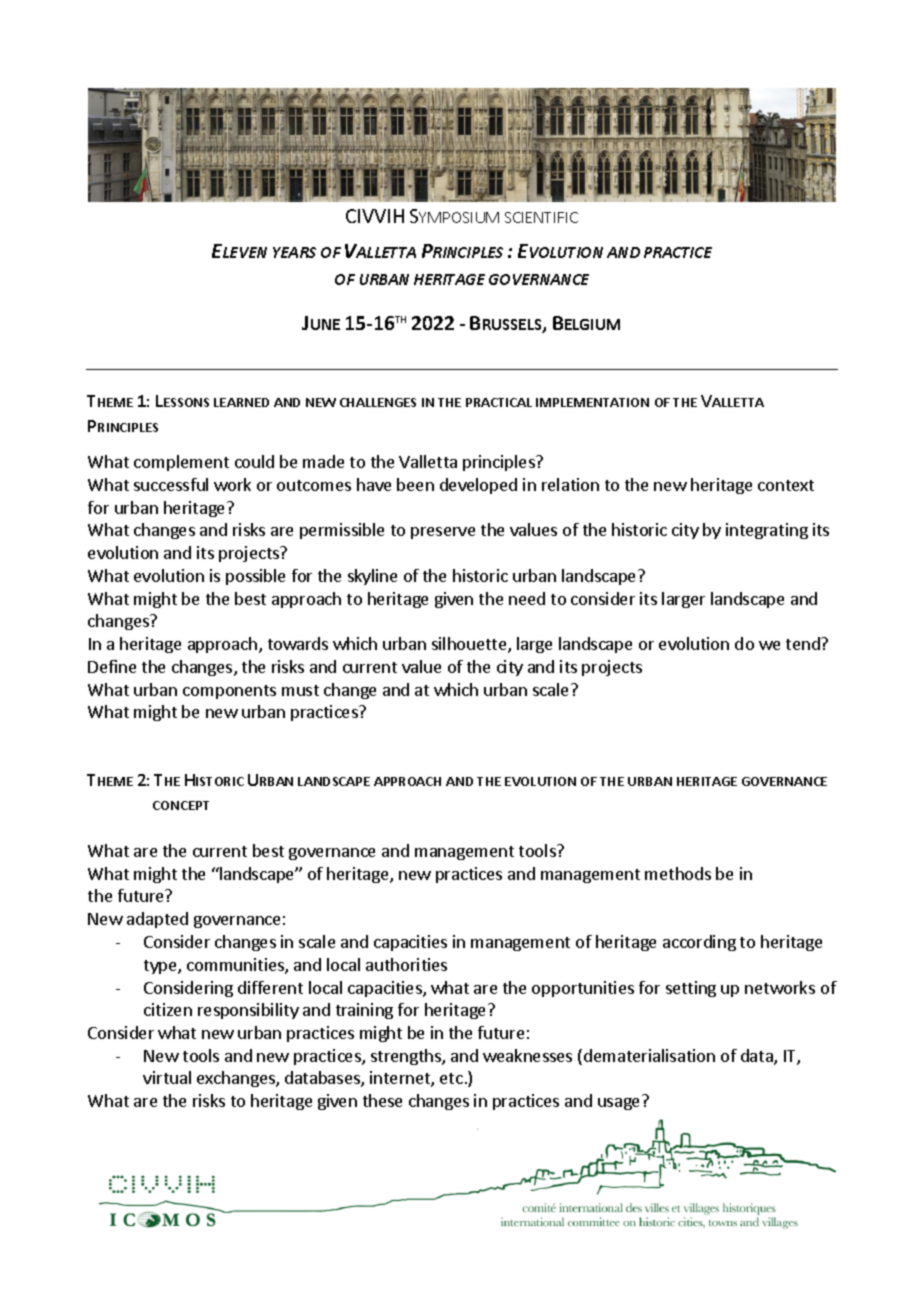 The height and width of the screenshot is (1308, 924). What do you see at coordinates (541, 217) in the screenshot?
I see `SCIENTIFIC` at bounding box center [541, 217].
